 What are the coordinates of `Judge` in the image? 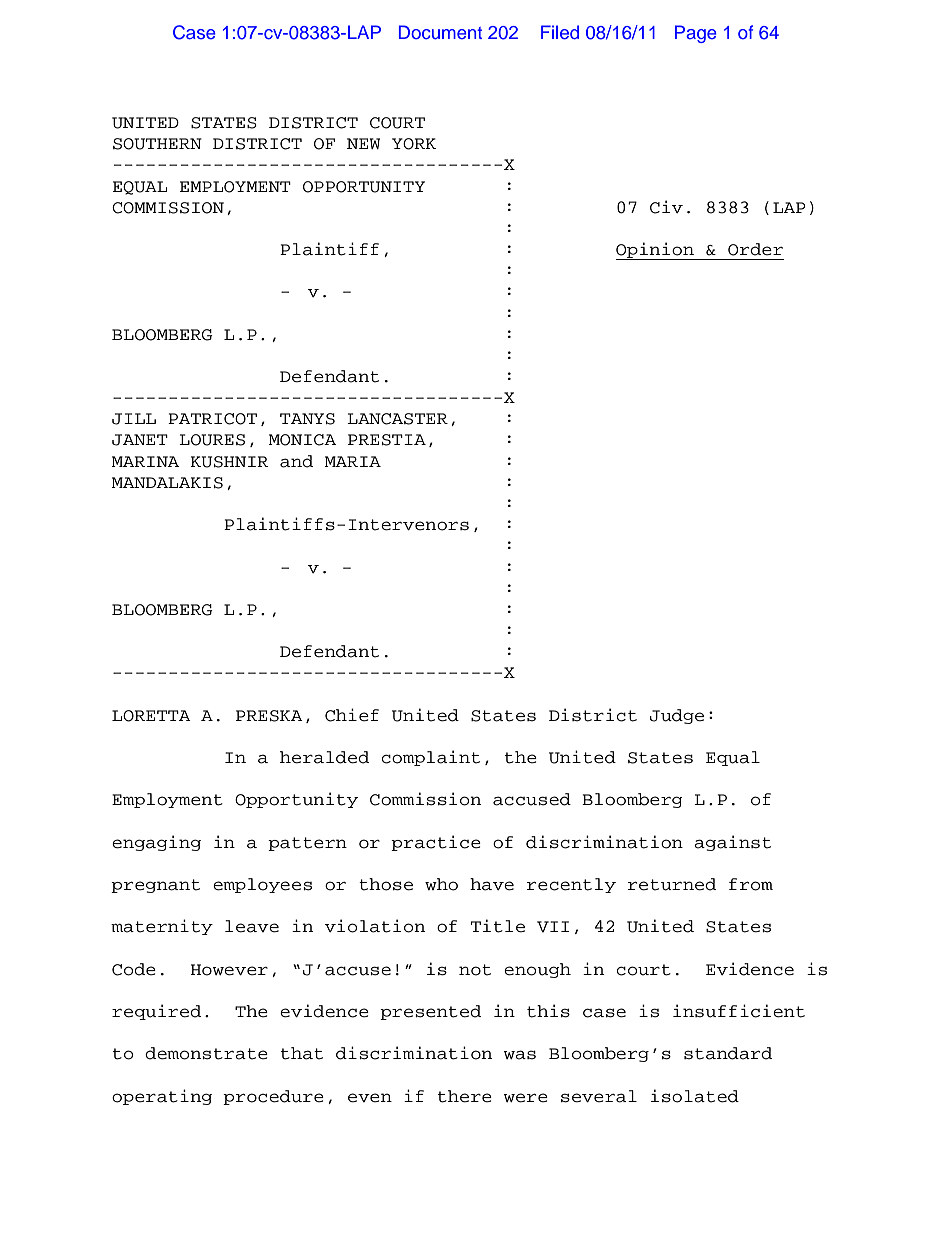 It's located at (677, 716).
